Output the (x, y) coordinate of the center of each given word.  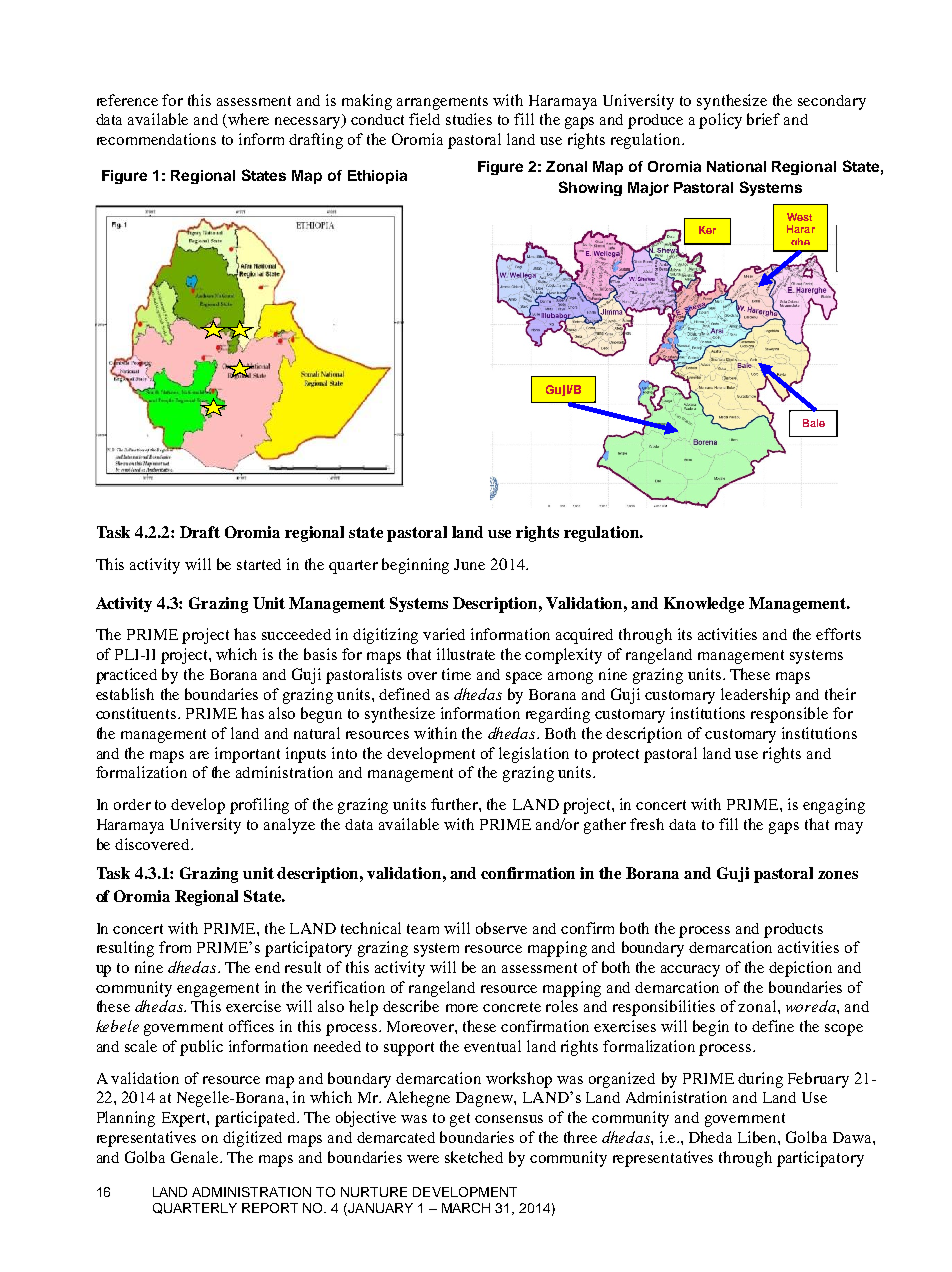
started (259, 564)
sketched (474, 1157)
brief (763, 119)
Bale (814, 423)
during (760, 1080)
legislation (534, 755)
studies (469, 119)
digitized (252, 1139)
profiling (259, 806)
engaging (834, 806)
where (248, 119)
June (469, 564)
